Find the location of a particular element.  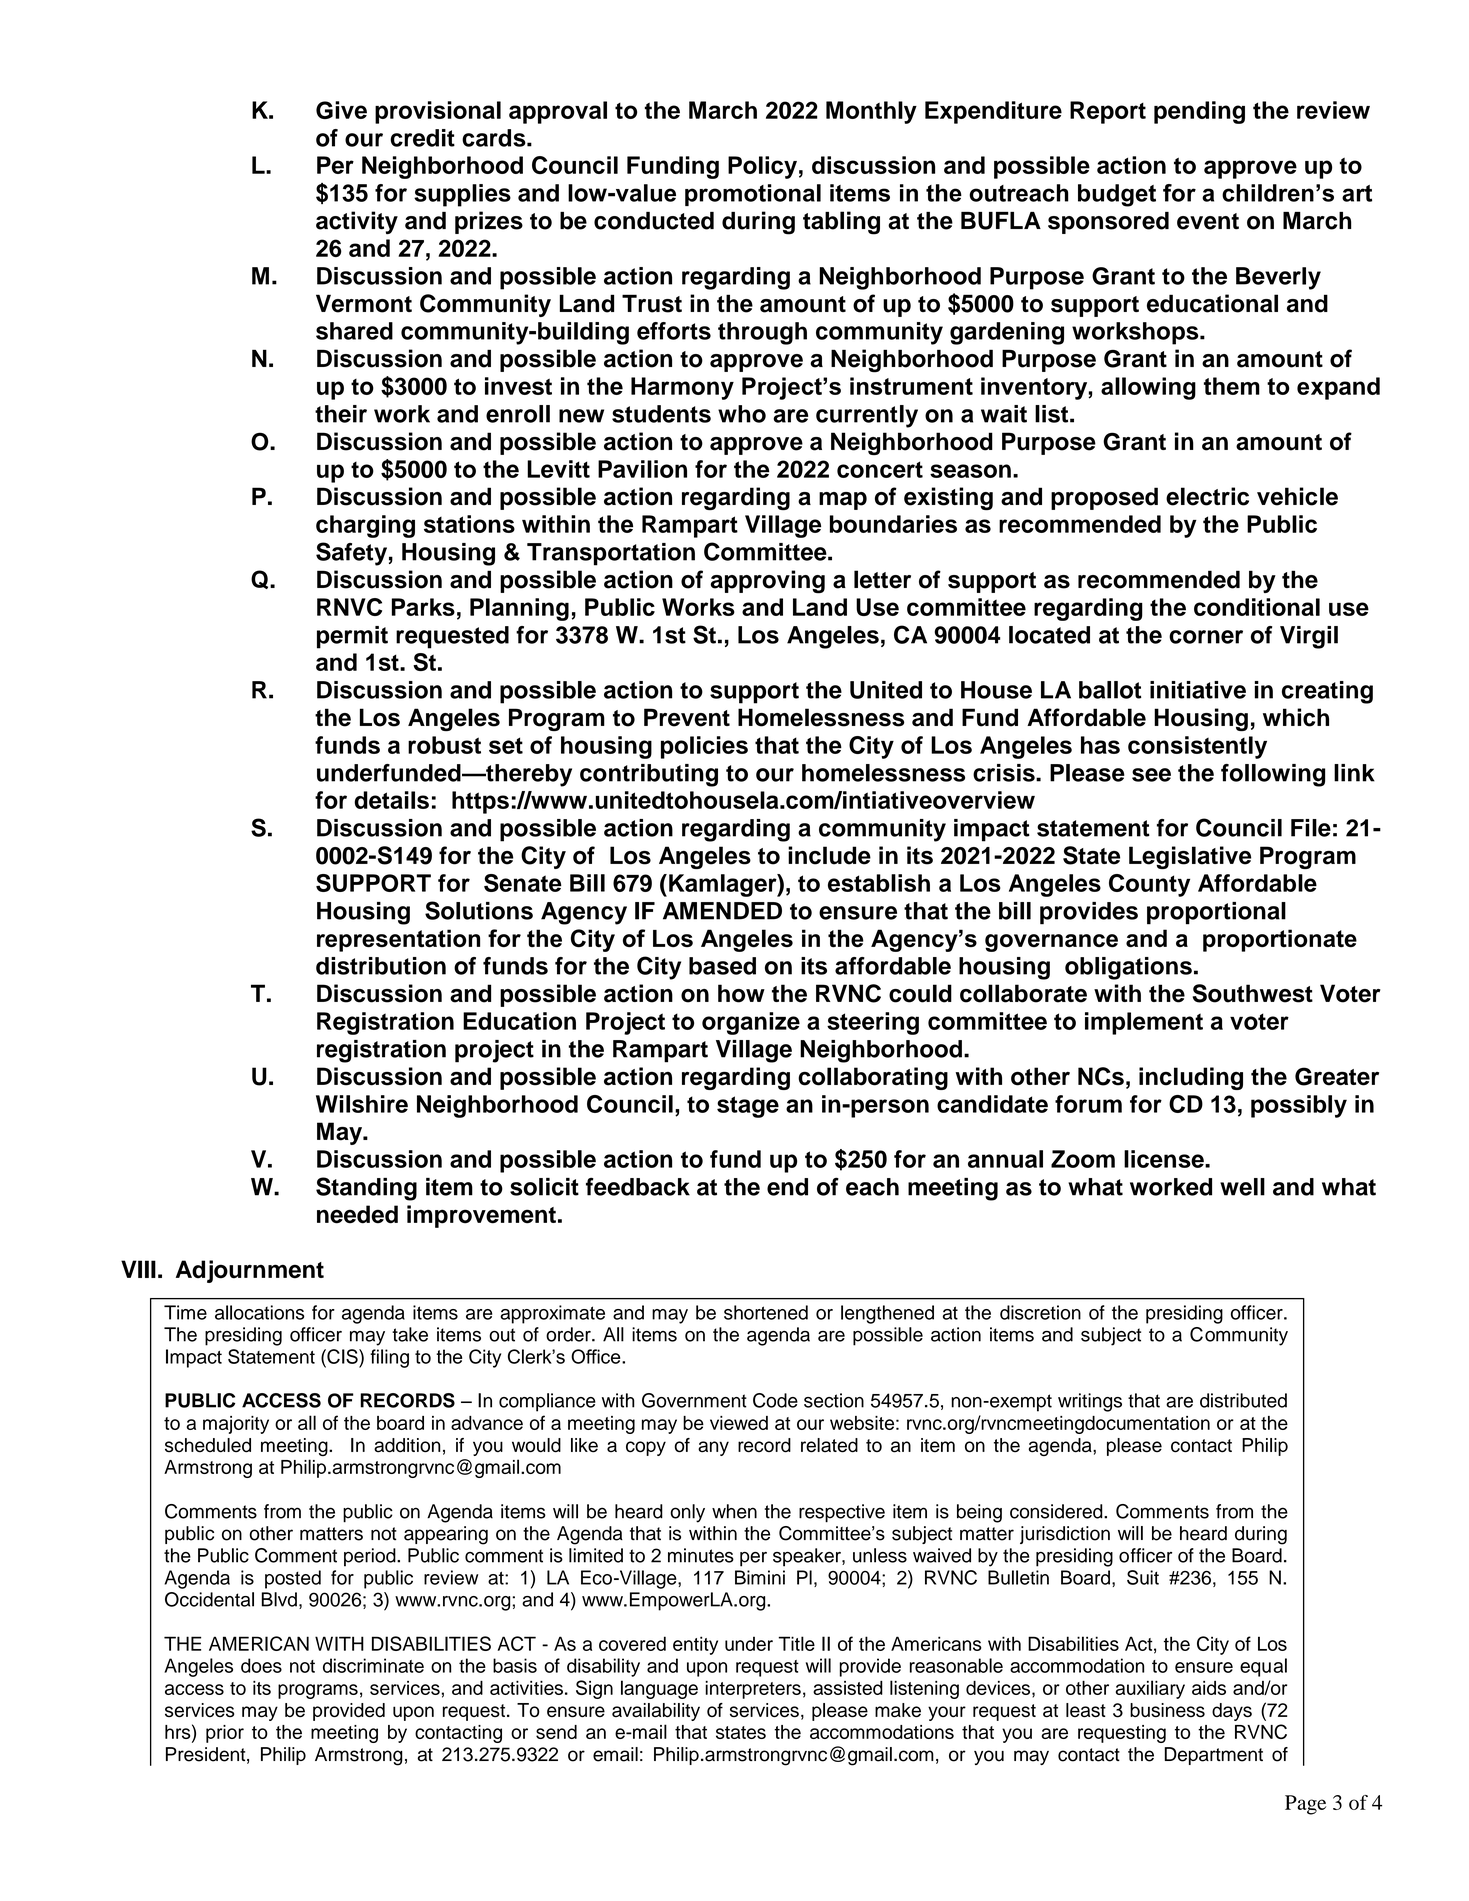

Department is located at coordinates (1214, 1756).
